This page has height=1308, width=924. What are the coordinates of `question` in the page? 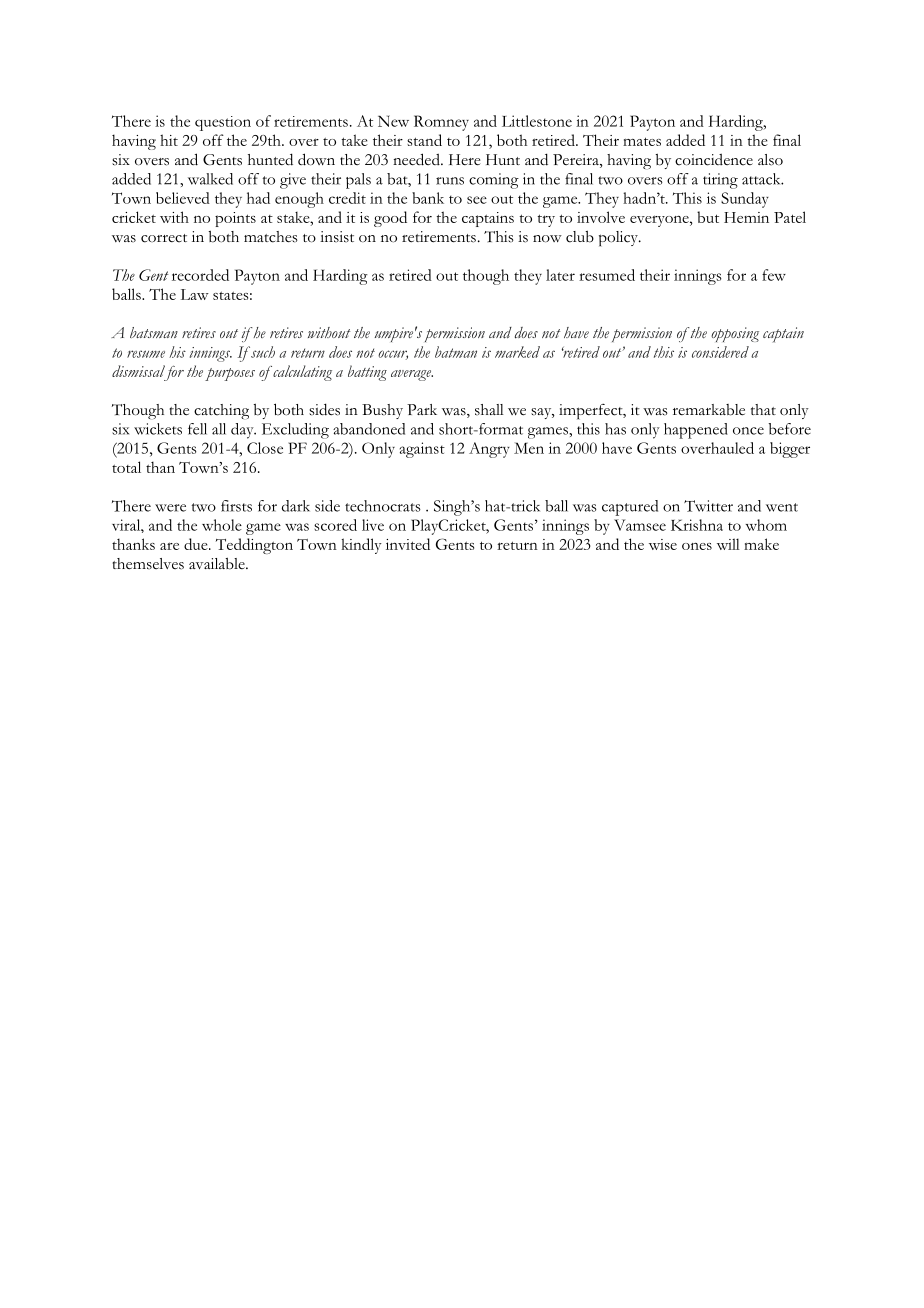 It's located at (223, 123).
